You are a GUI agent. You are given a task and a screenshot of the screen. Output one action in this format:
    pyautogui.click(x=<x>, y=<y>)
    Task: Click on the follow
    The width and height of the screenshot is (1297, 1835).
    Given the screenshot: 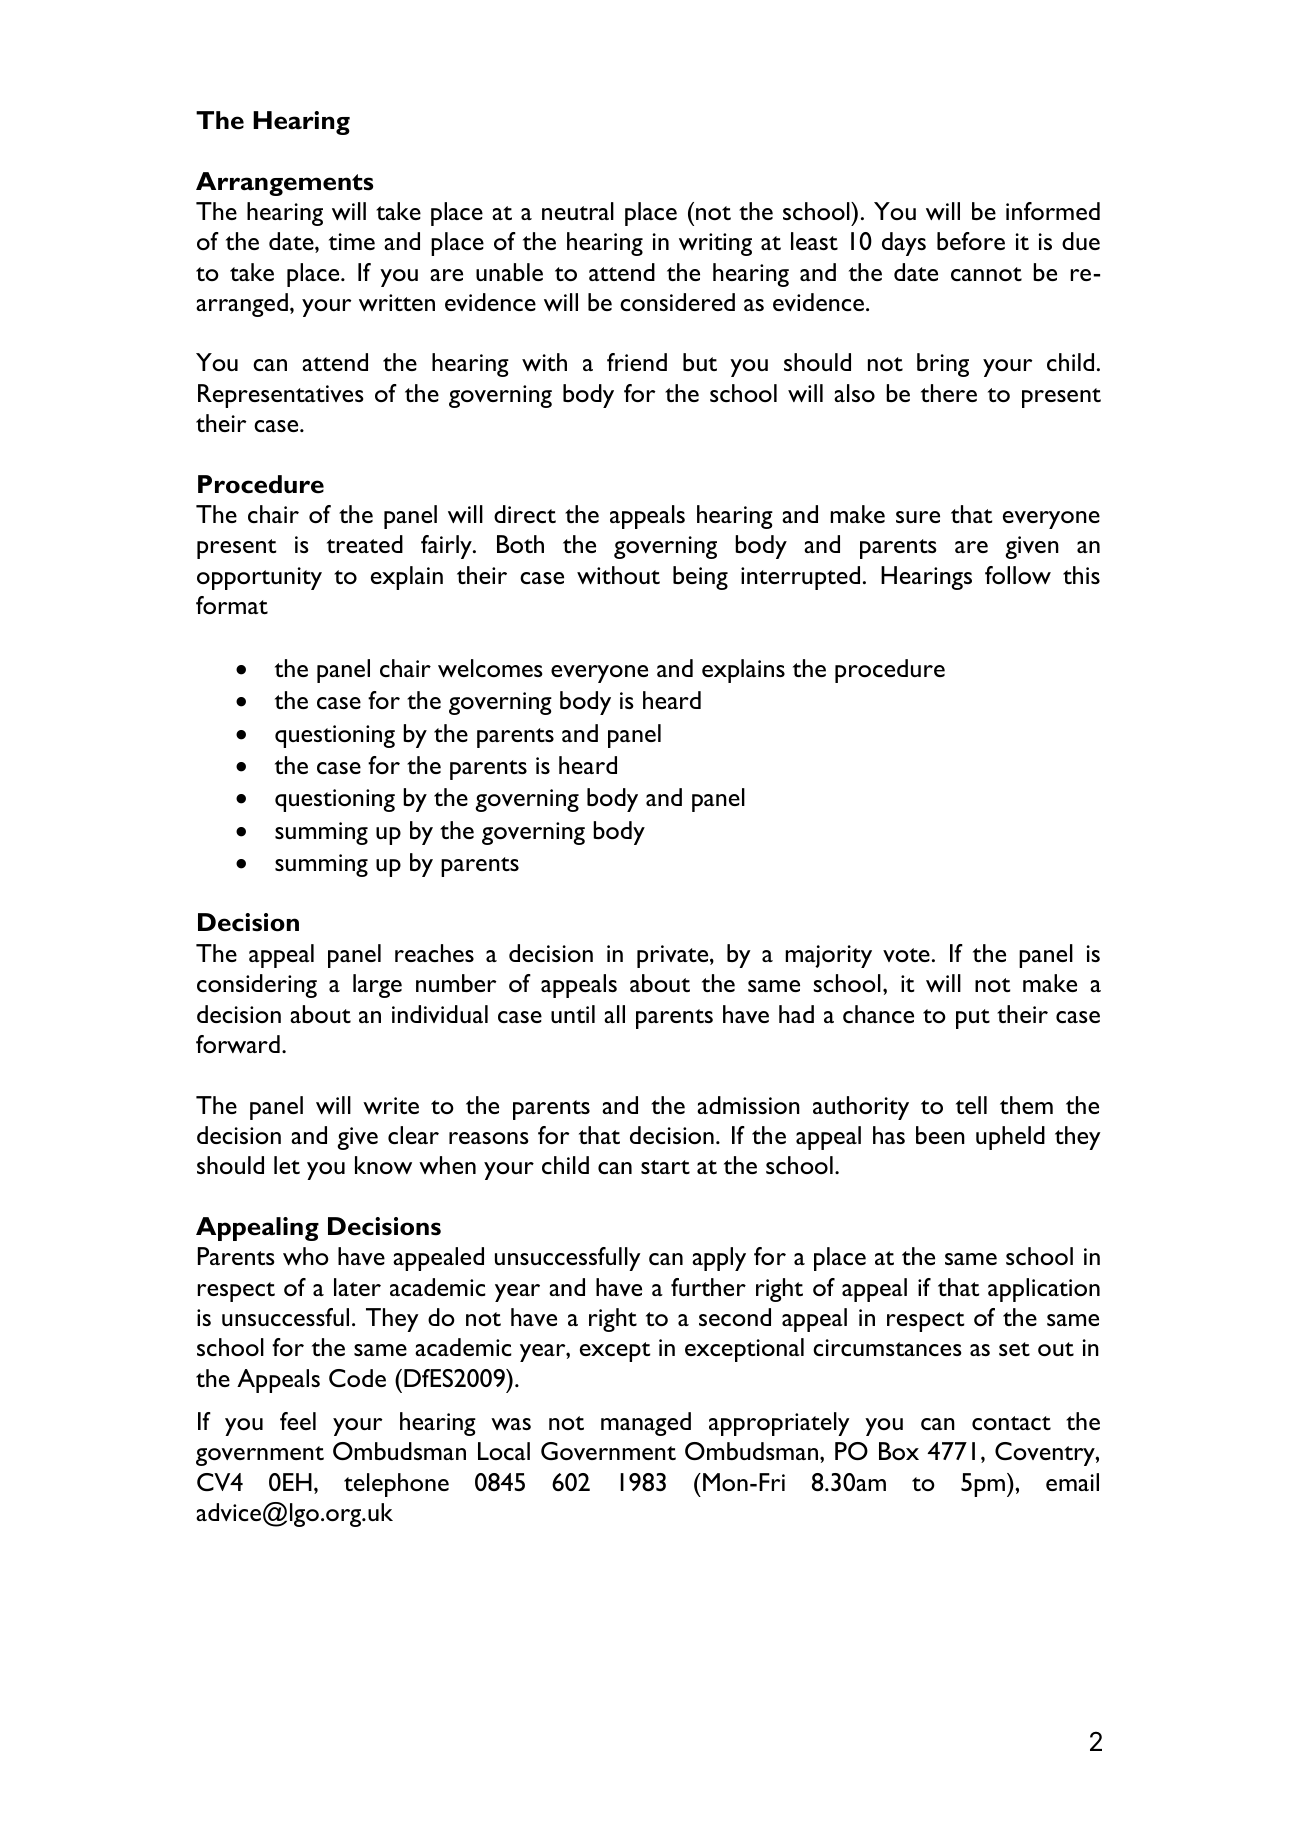 What is the action you would take?
    pyautogui.click(x=1018, y=575)
